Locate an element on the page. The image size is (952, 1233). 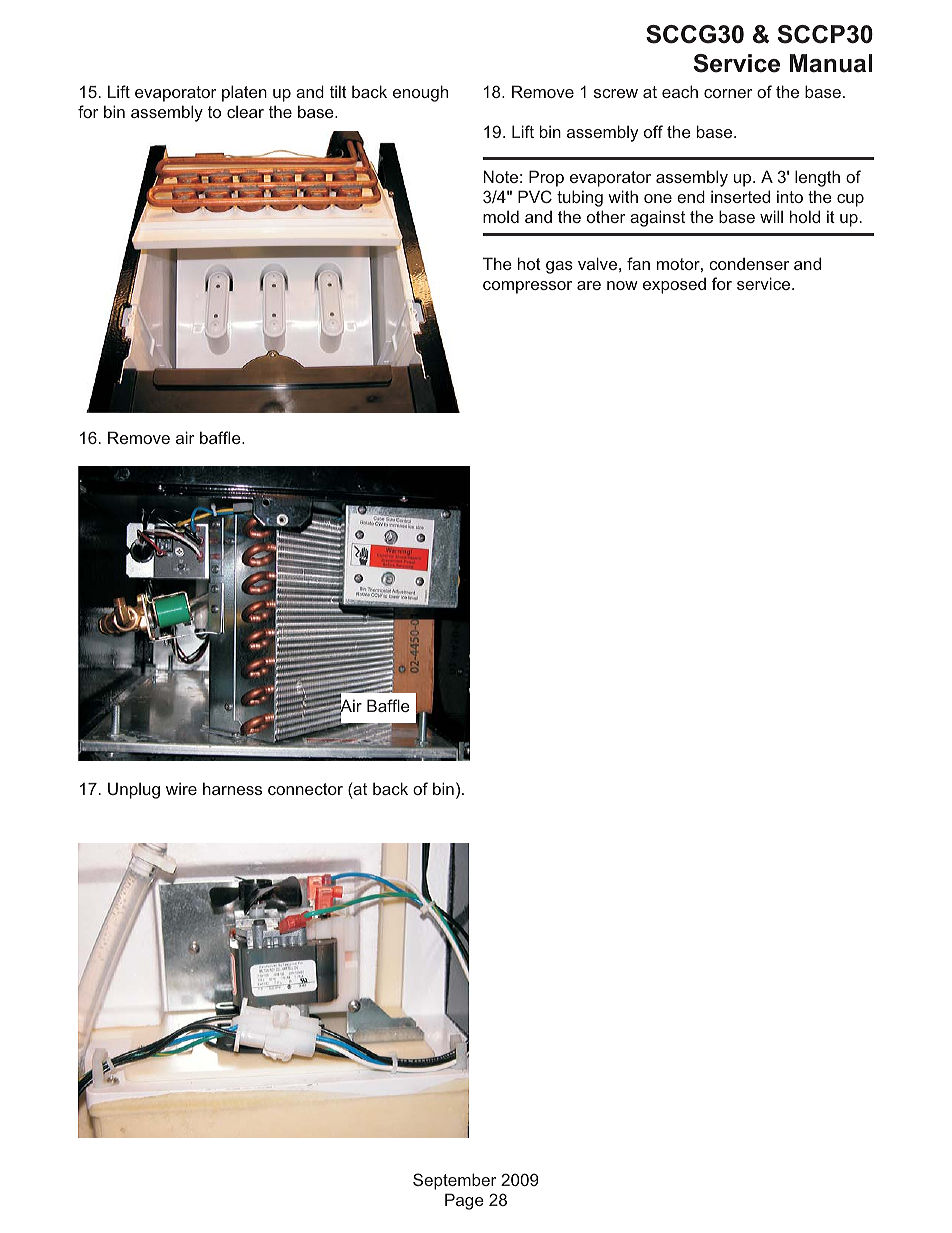
Unplug is located at coordinates (134, 790).
